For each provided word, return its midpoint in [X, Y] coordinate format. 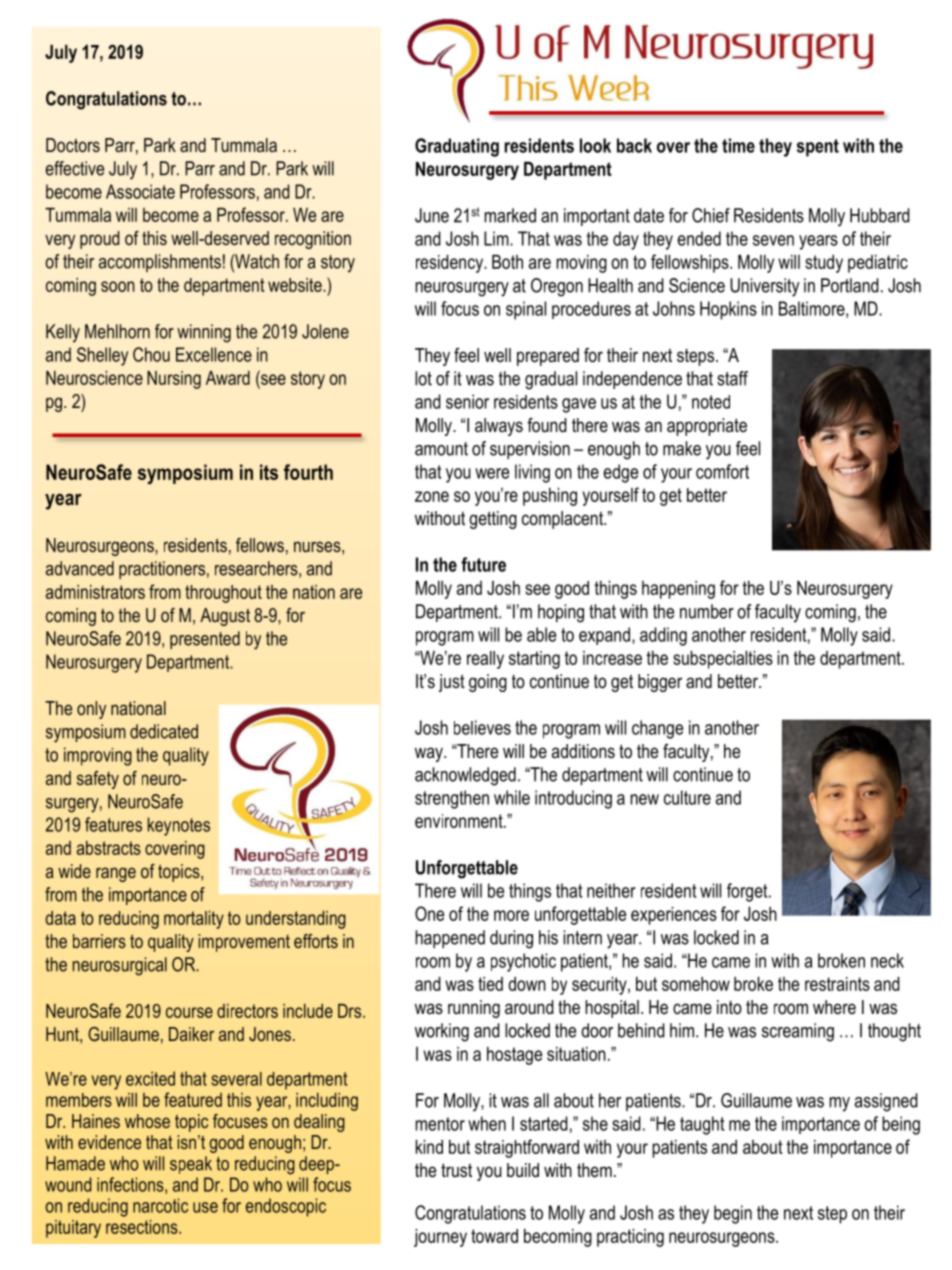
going [488, 683]
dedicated [164, 731]
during [511, 939]
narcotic [160, 1205]
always [499, 427]
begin [733, 1214]
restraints [837, 984]
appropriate [707, 427]
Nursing [174, 380]
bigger [660, 683]
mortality [194, 920]
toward [494, 1236]
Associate [140, 191]
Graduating [457, 147]
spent [818, 148]
